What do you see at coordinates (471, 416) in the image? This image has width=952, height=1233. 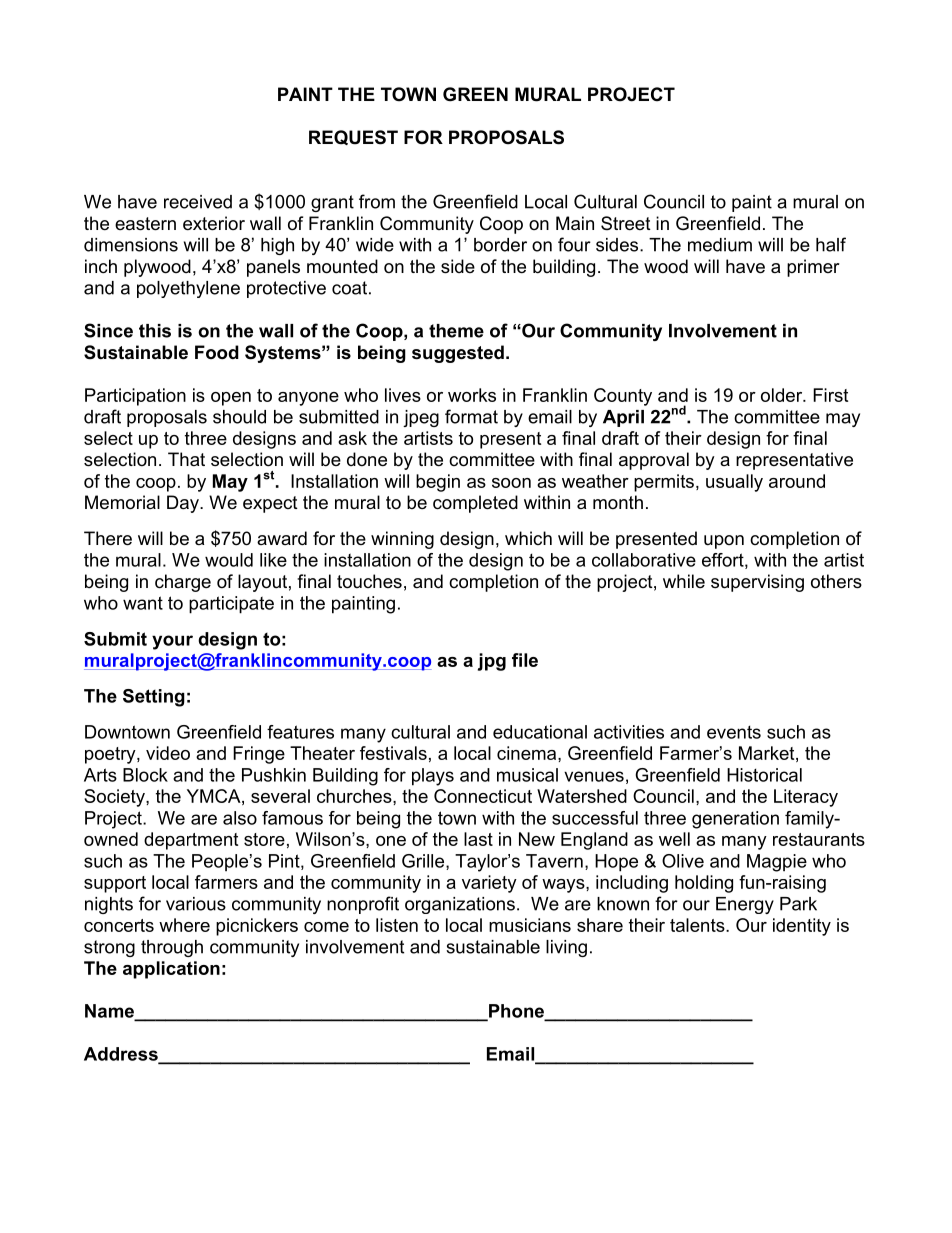 I see `format` at bounding box center [471, 416].
